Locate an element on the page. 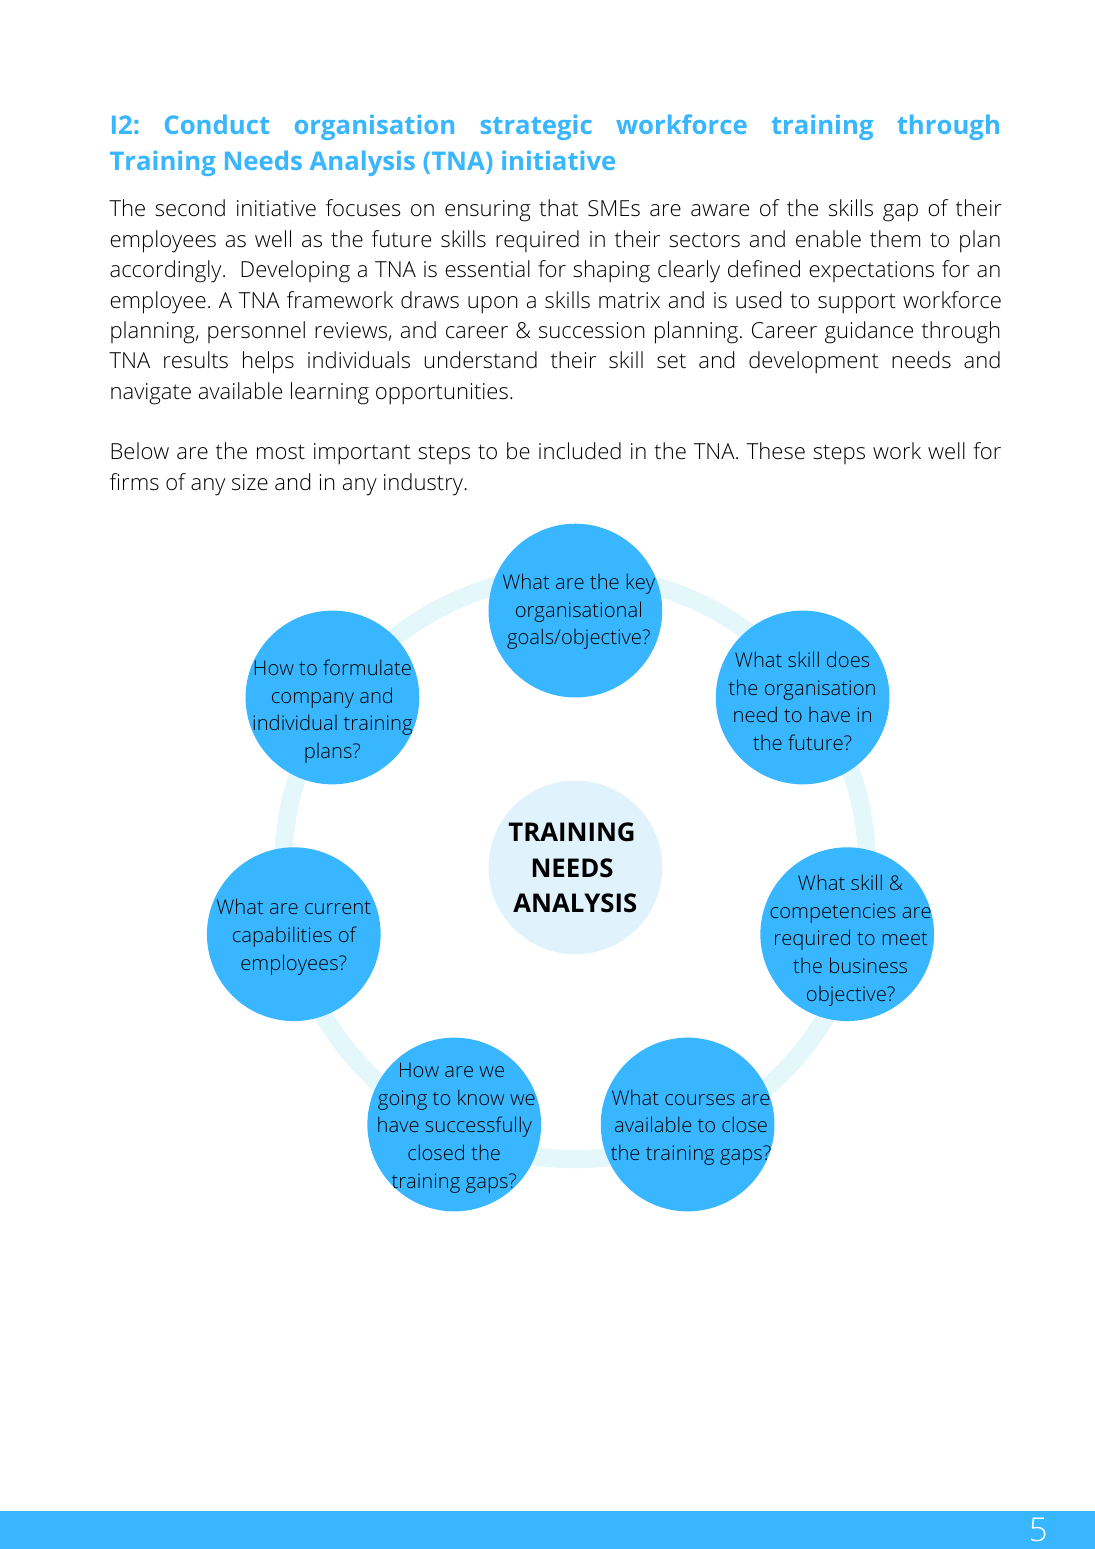 The image size is (1095, 1549). current is located at coordinates (338, 907).
